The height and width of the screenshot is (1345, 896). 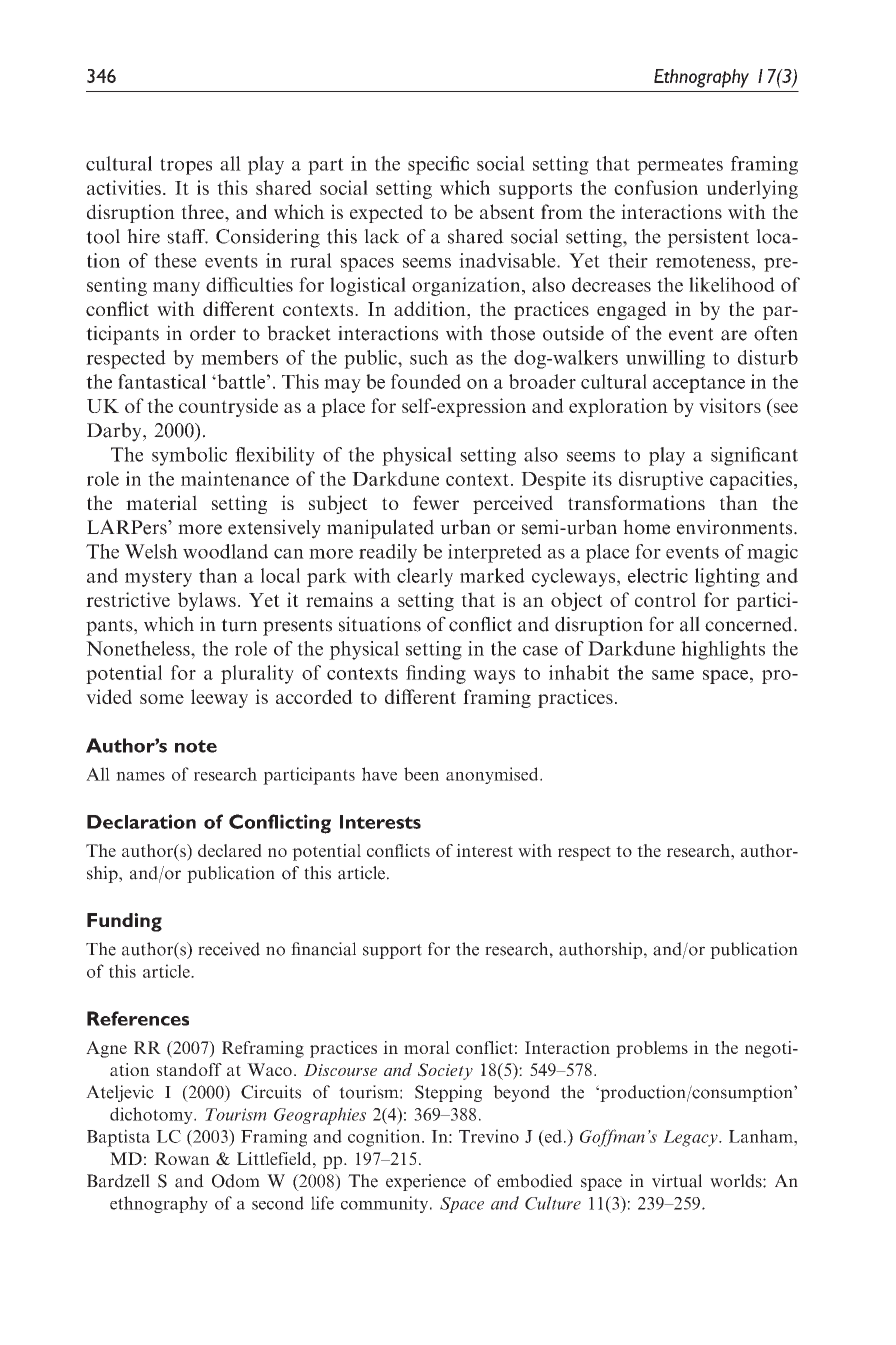 What do you see at coordinates (219, 698) in the screenshot?
I see `leeway` at bounding box center [219, 698].
